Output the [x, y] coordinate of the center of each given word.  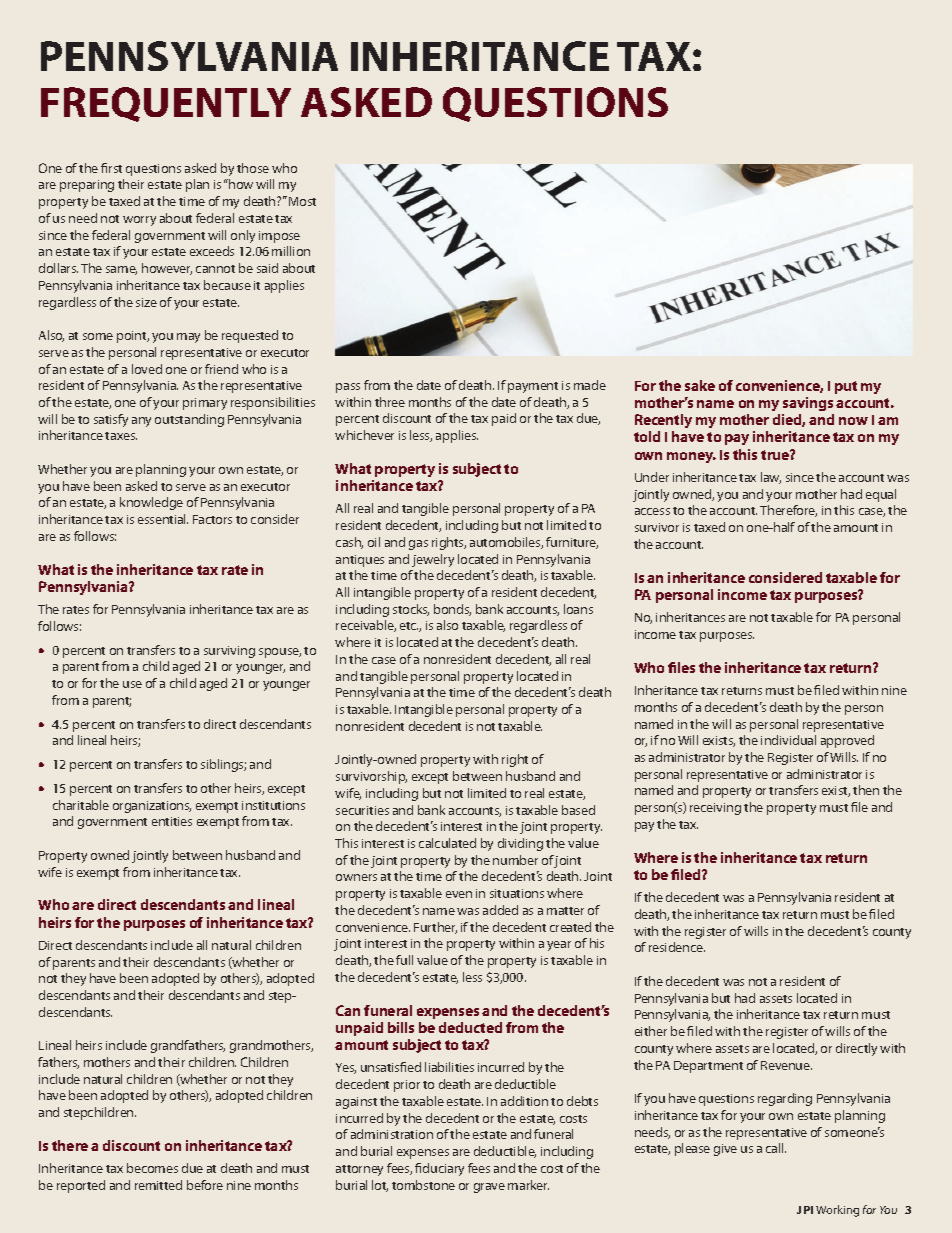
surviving [229, 652]
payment [533, 387]
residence [677, 947]
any [141, 422]
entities [172, 821]
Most [302, 201]
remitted [158, 1185]
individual [788, 740]
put [846, 387]
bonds [452, 610]
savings [808, 404]
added [500, 910]
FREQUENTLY [166, 104]
